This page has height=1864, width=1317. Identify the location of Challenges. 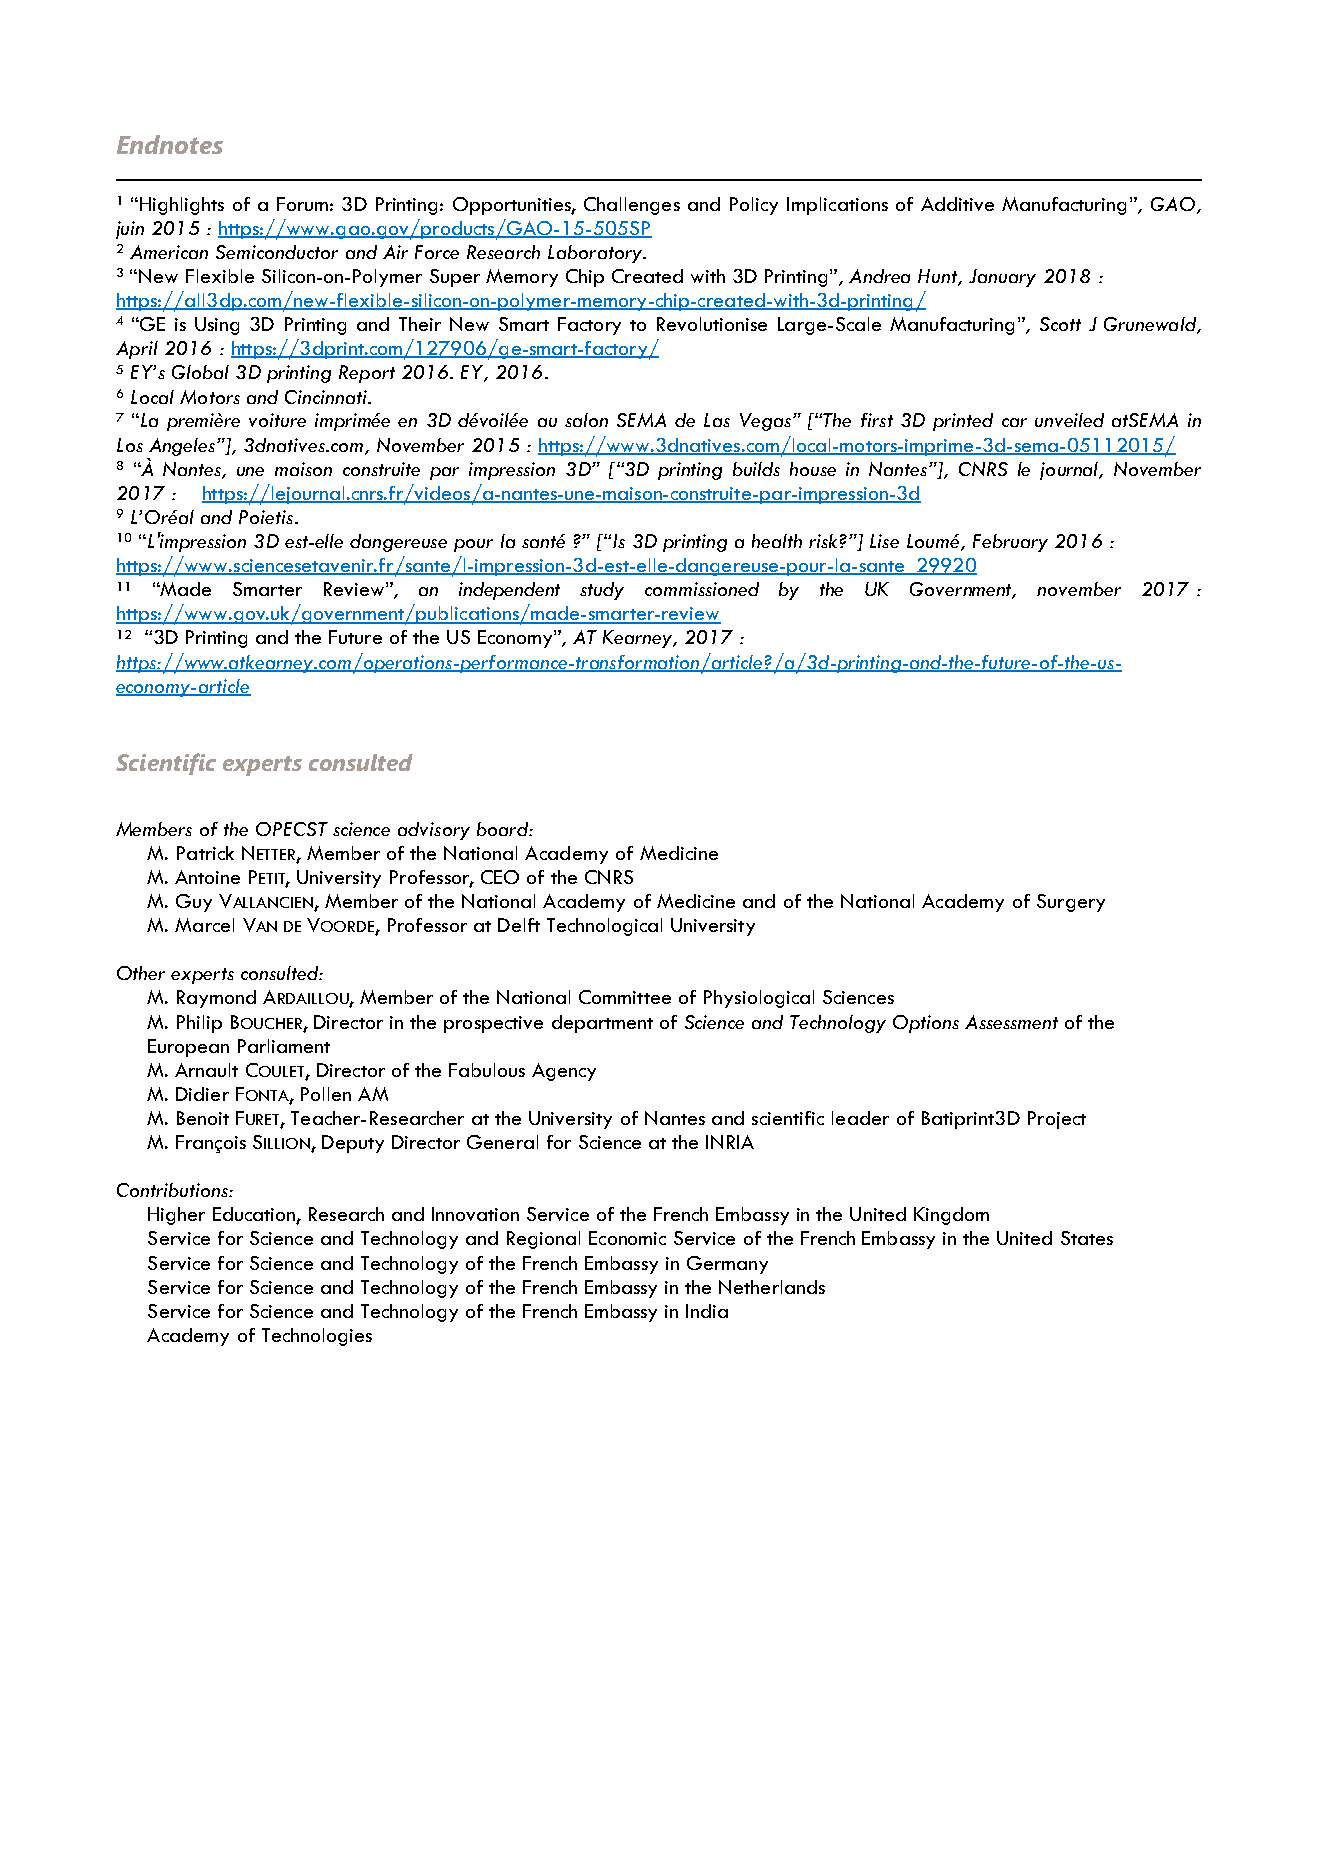
(632, 206).
